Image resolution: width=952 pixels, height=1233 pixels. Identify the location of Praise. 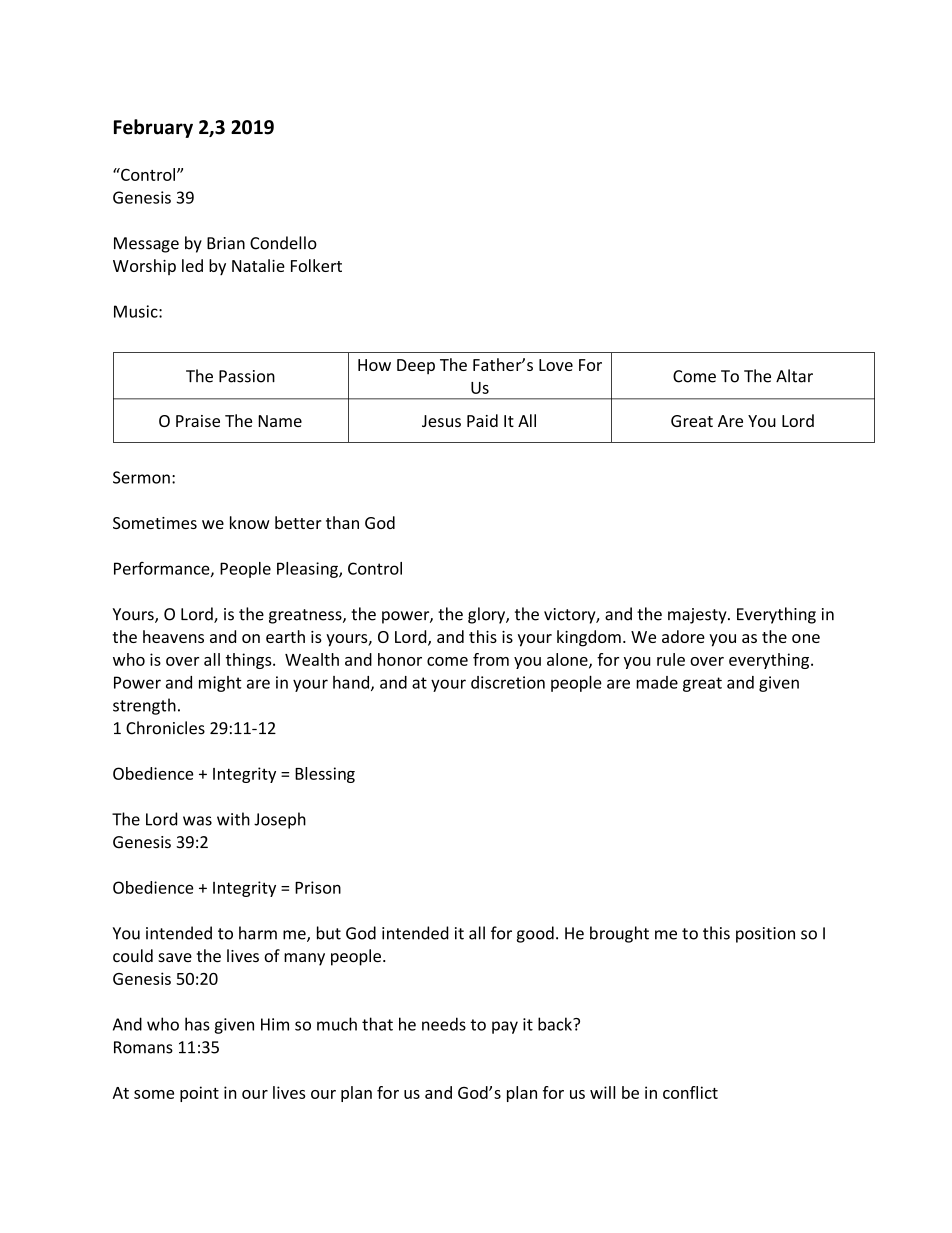
(198, 421).
